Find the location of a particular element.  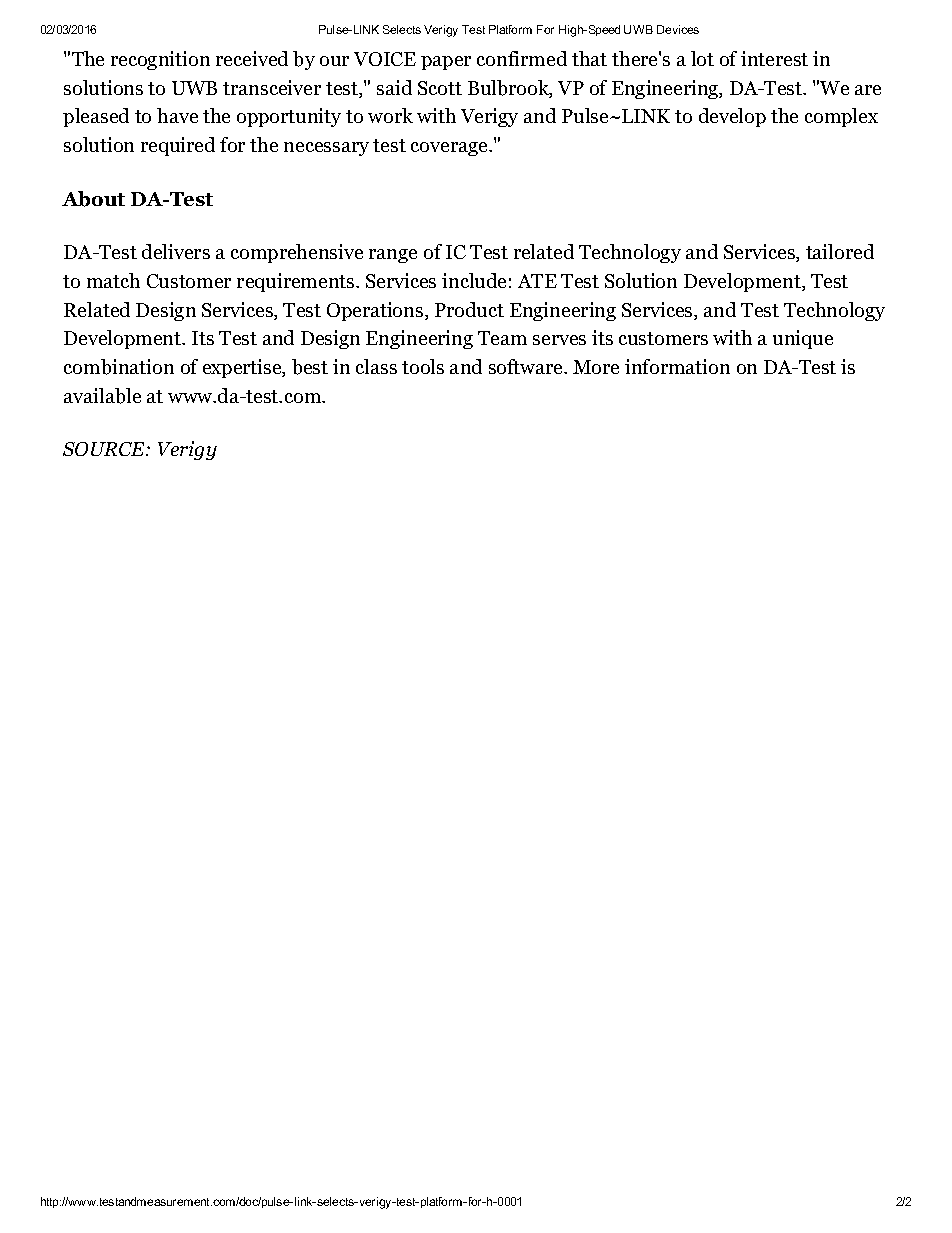

SOURCE is located at coordinates (105, 449).
